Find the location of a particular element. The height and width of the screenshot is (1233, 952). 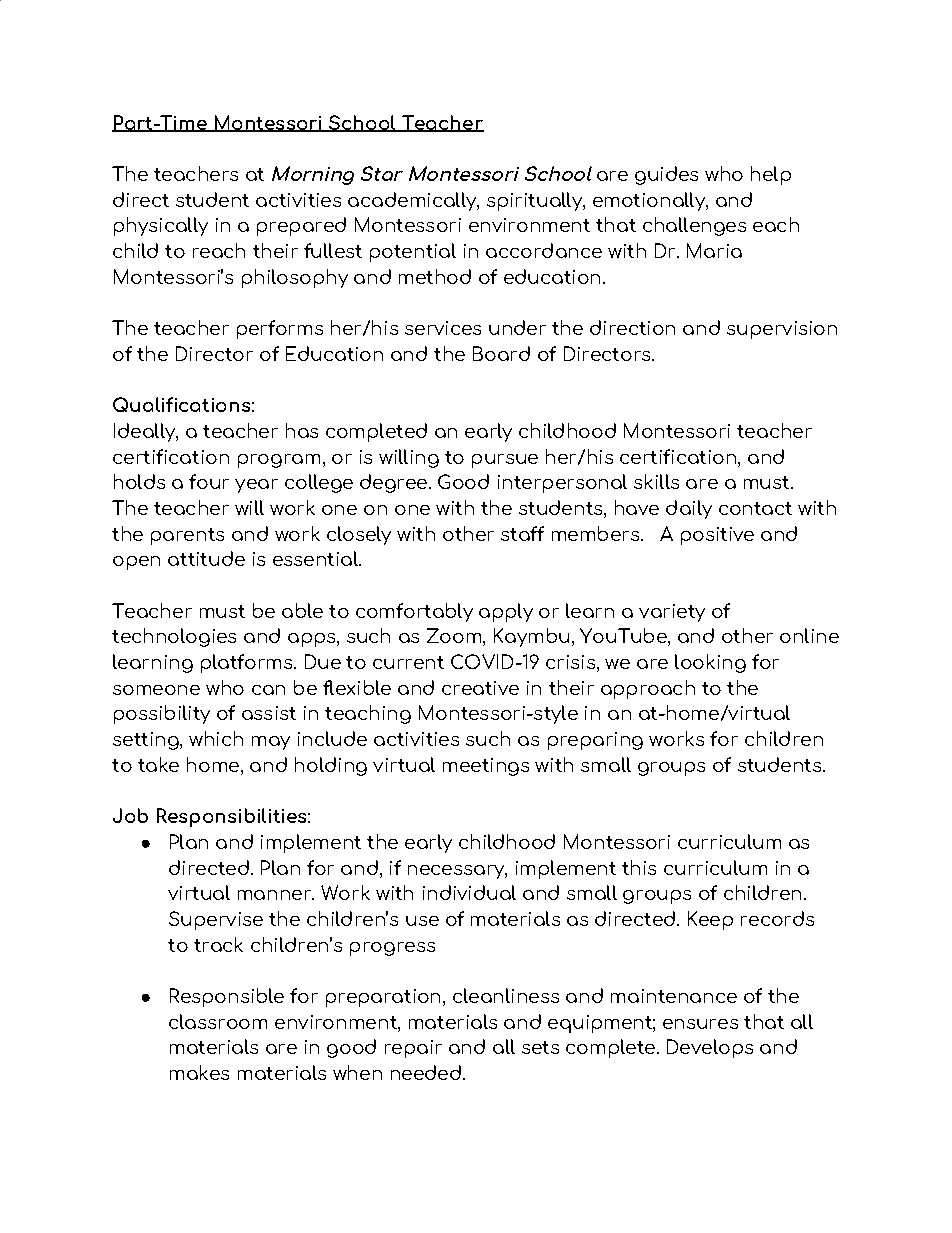

repair is located at coordinates (413, 1049).
